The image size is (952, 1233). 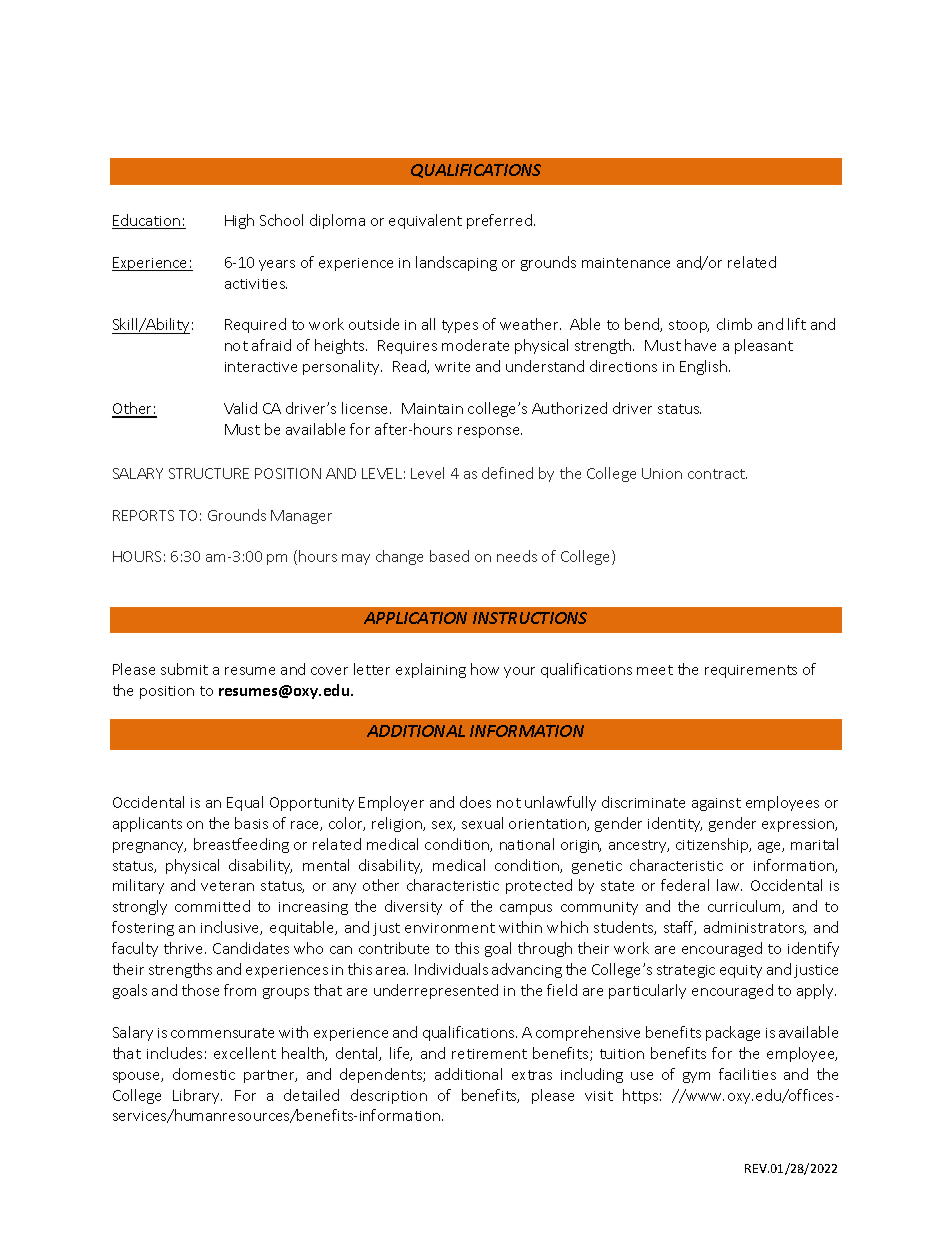 I want to click on against, so click(x=716, y=804).
